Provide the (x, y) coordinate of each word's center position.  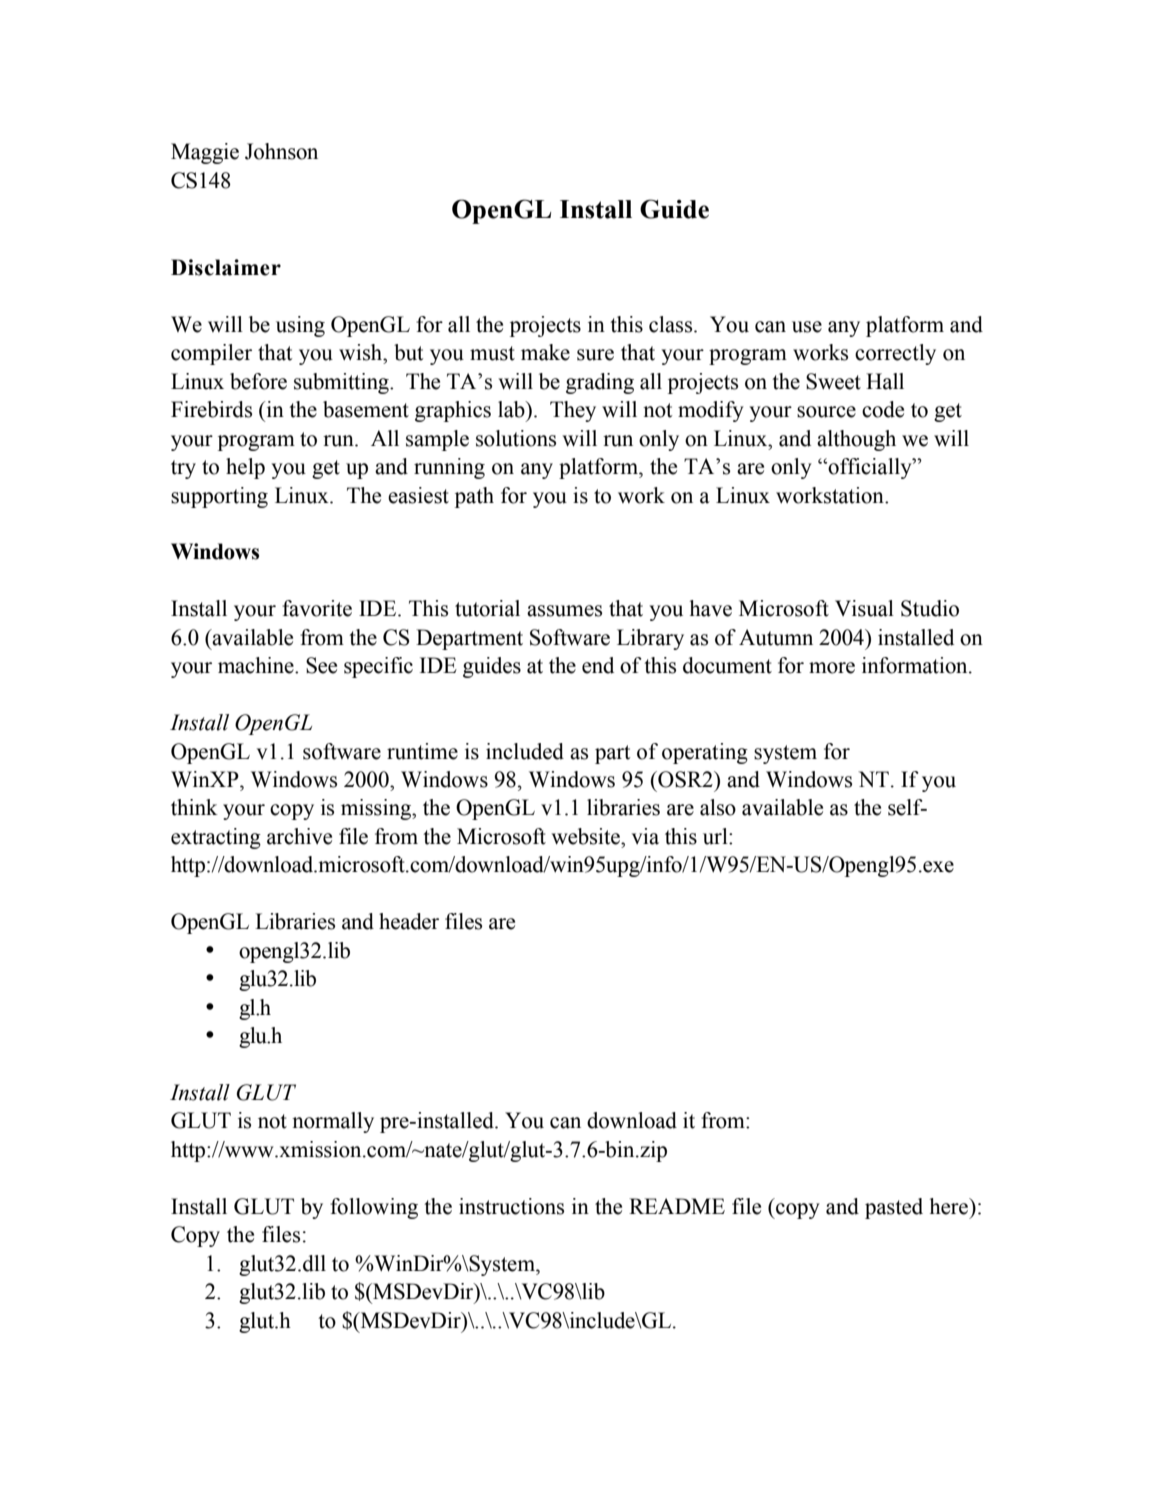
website (587, 836)
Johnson (281, 151)
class (672, 324)
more (832, 668)
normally (333, 1122)
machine (257, 665)
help (245, 468)
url (716, 836)
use (807, 327)
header (409, 921)
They (573, 411)
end (598, 665)
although (856, 440)
